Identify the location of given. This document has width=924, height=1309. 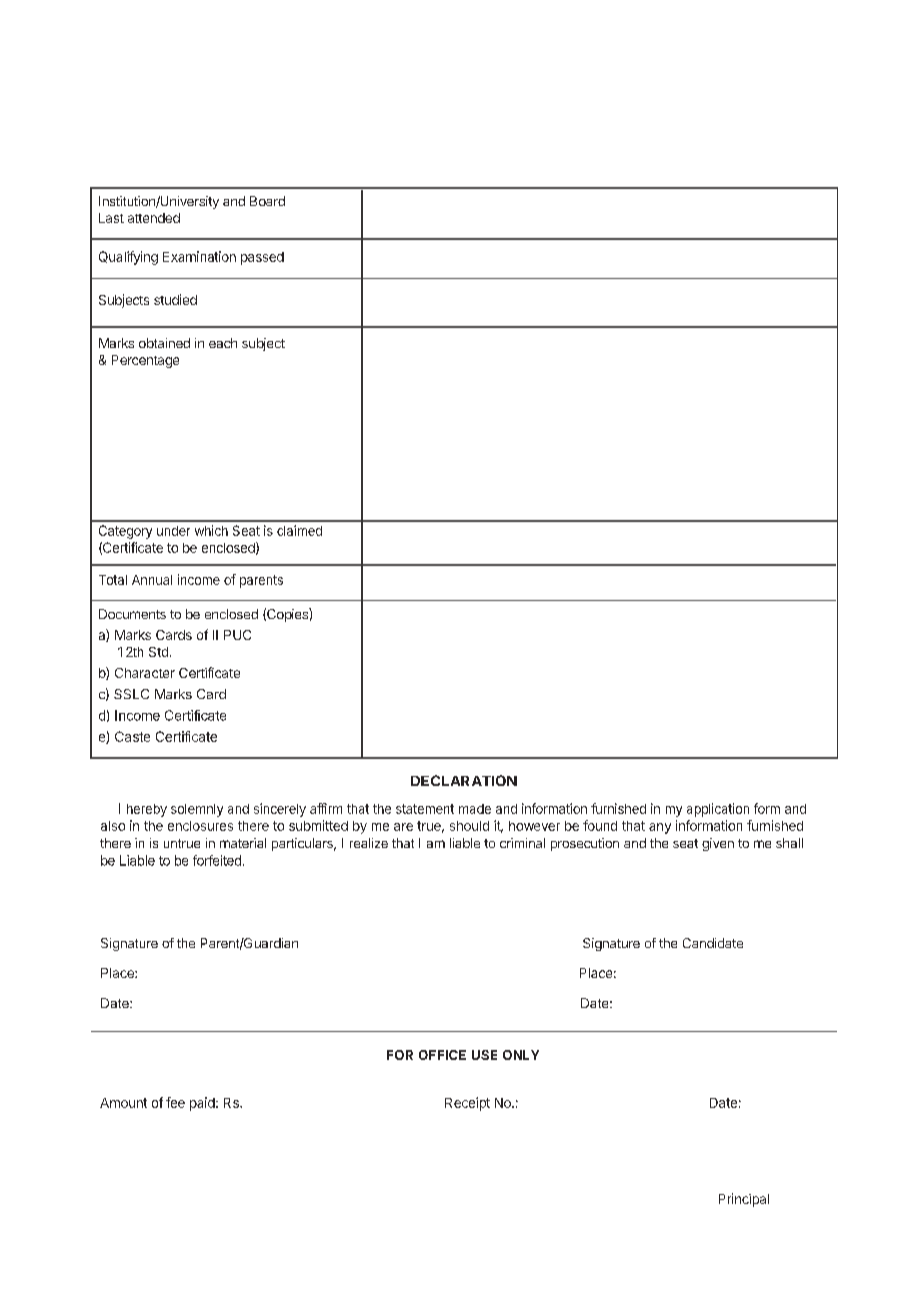
(718, 844).
